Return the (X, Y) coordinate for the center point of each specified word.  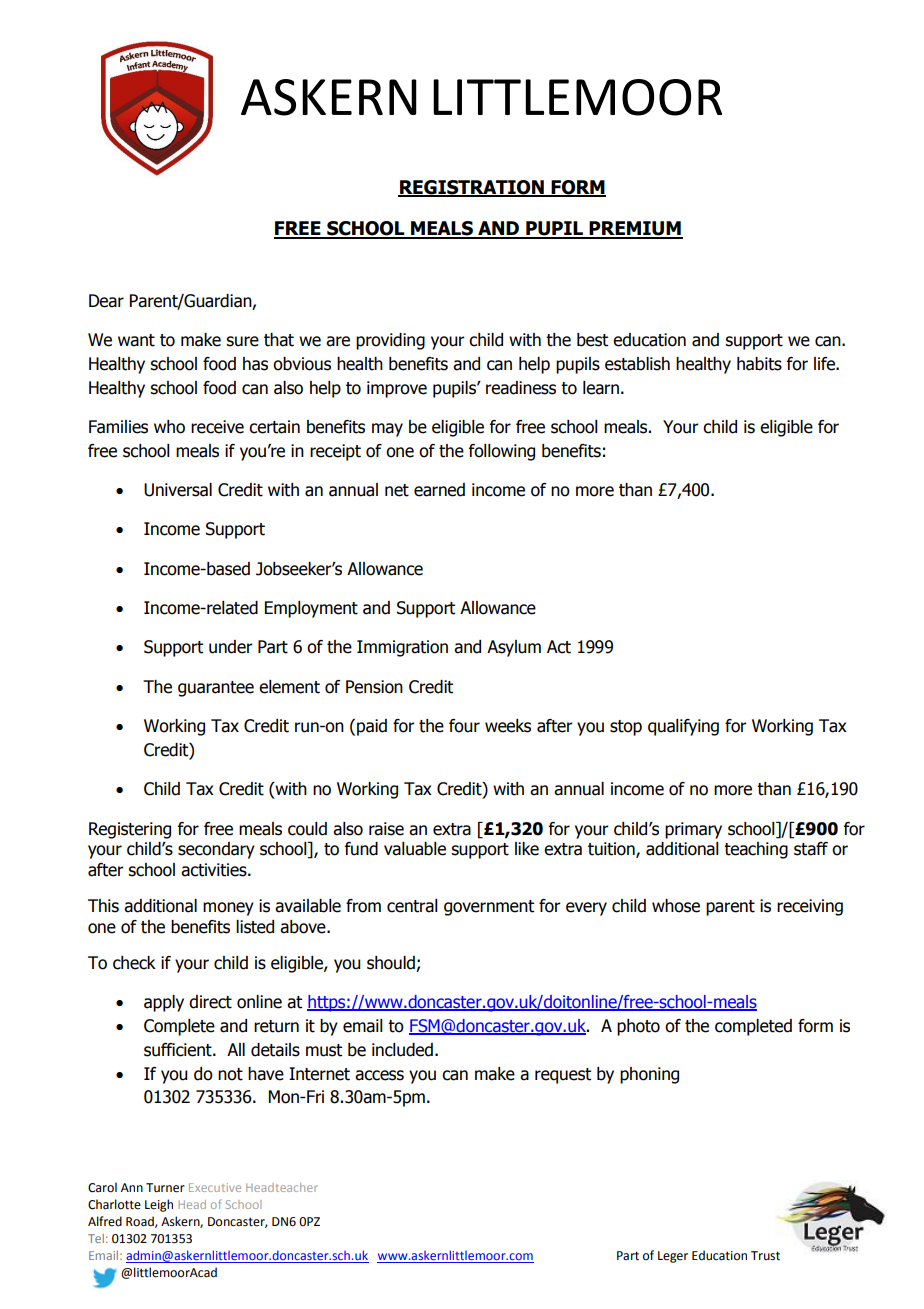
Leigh (159, 1205)
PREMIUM (635, 229)
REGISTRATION (472, 188)
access (379, 1075)
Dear (106, 301)
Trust (765, 1256)
